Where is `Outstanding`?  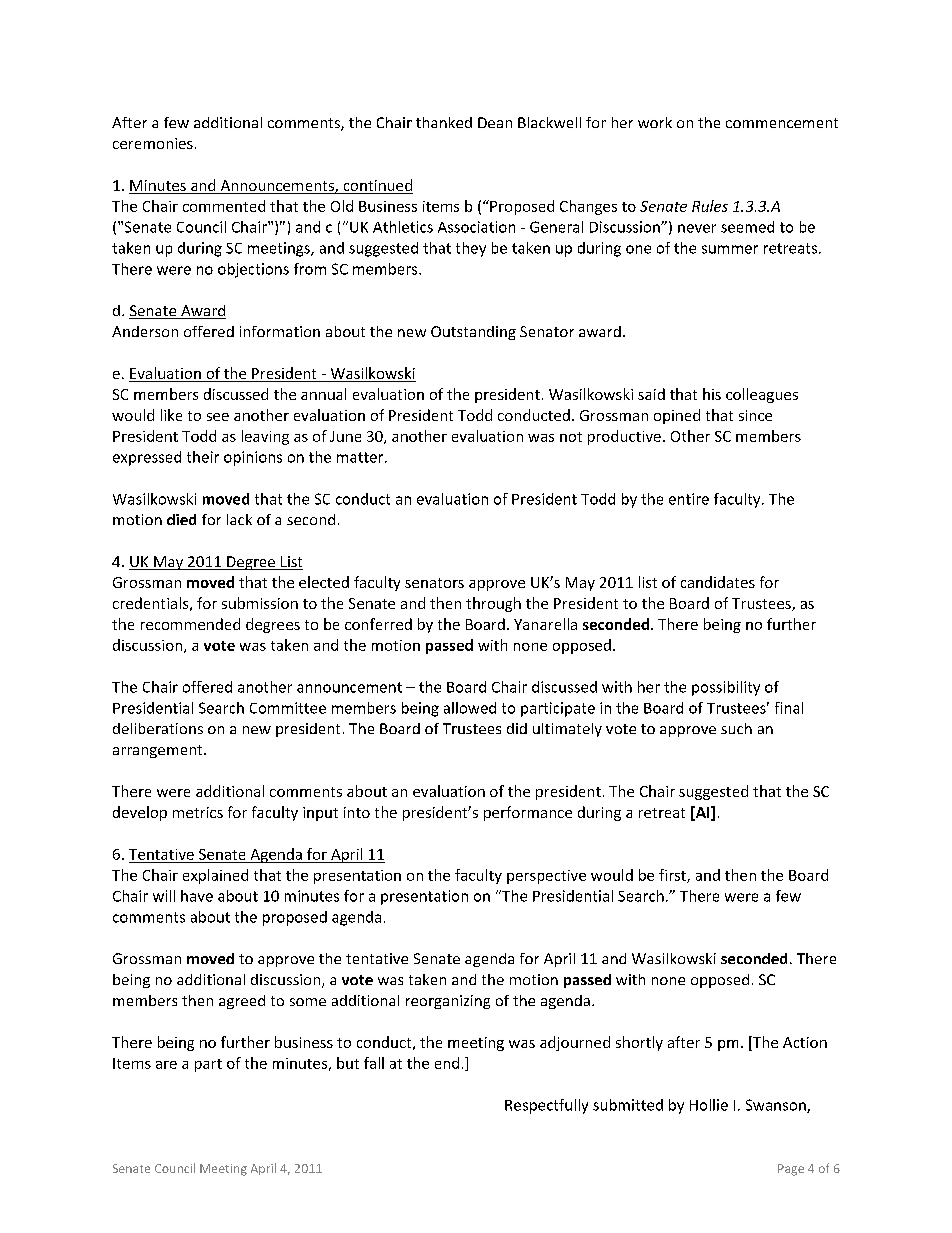 Outstanding is located at coordinates (473, 333).
